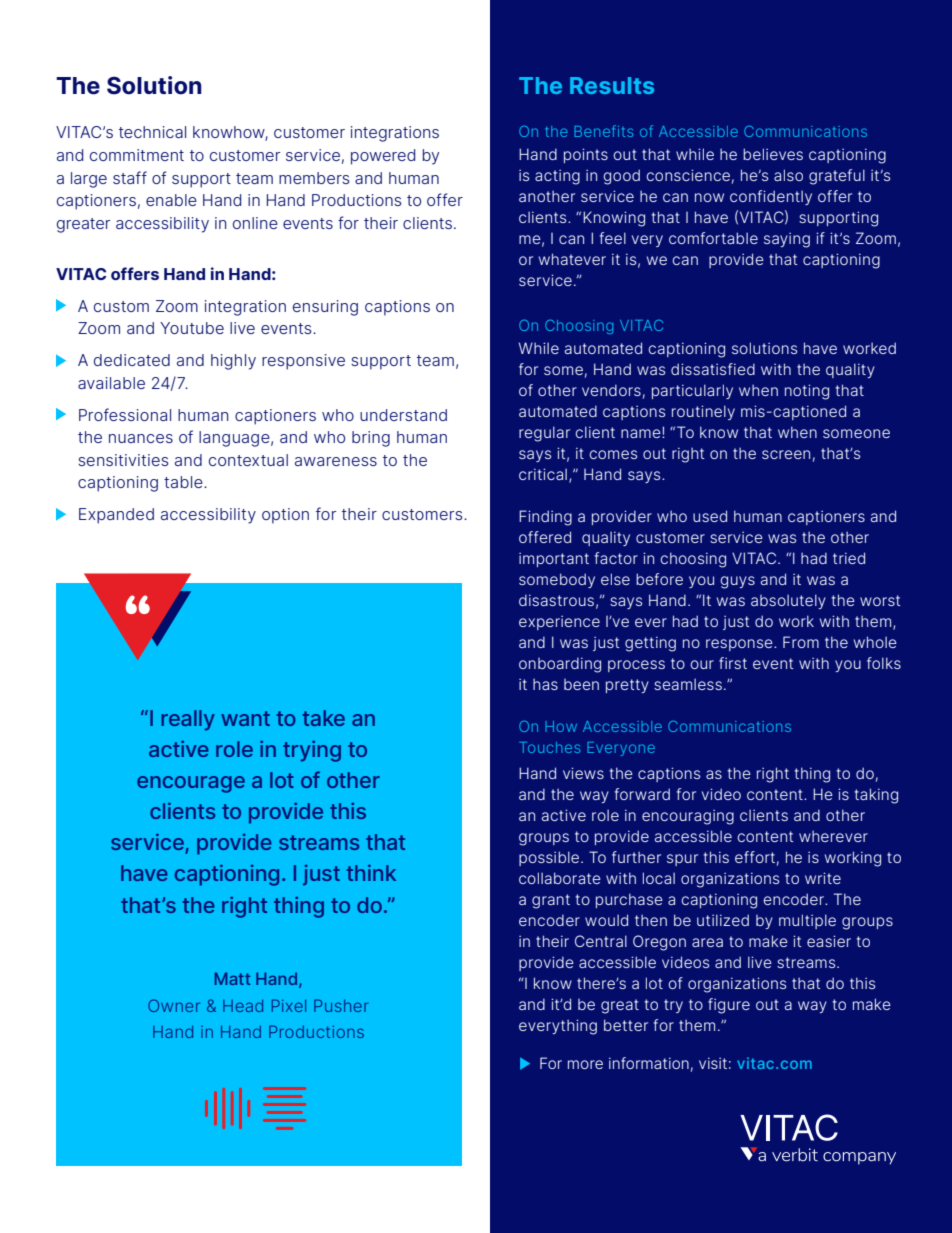 The width and height of the page is (952, 1233). I want to click on more, so click(585, 1064).
